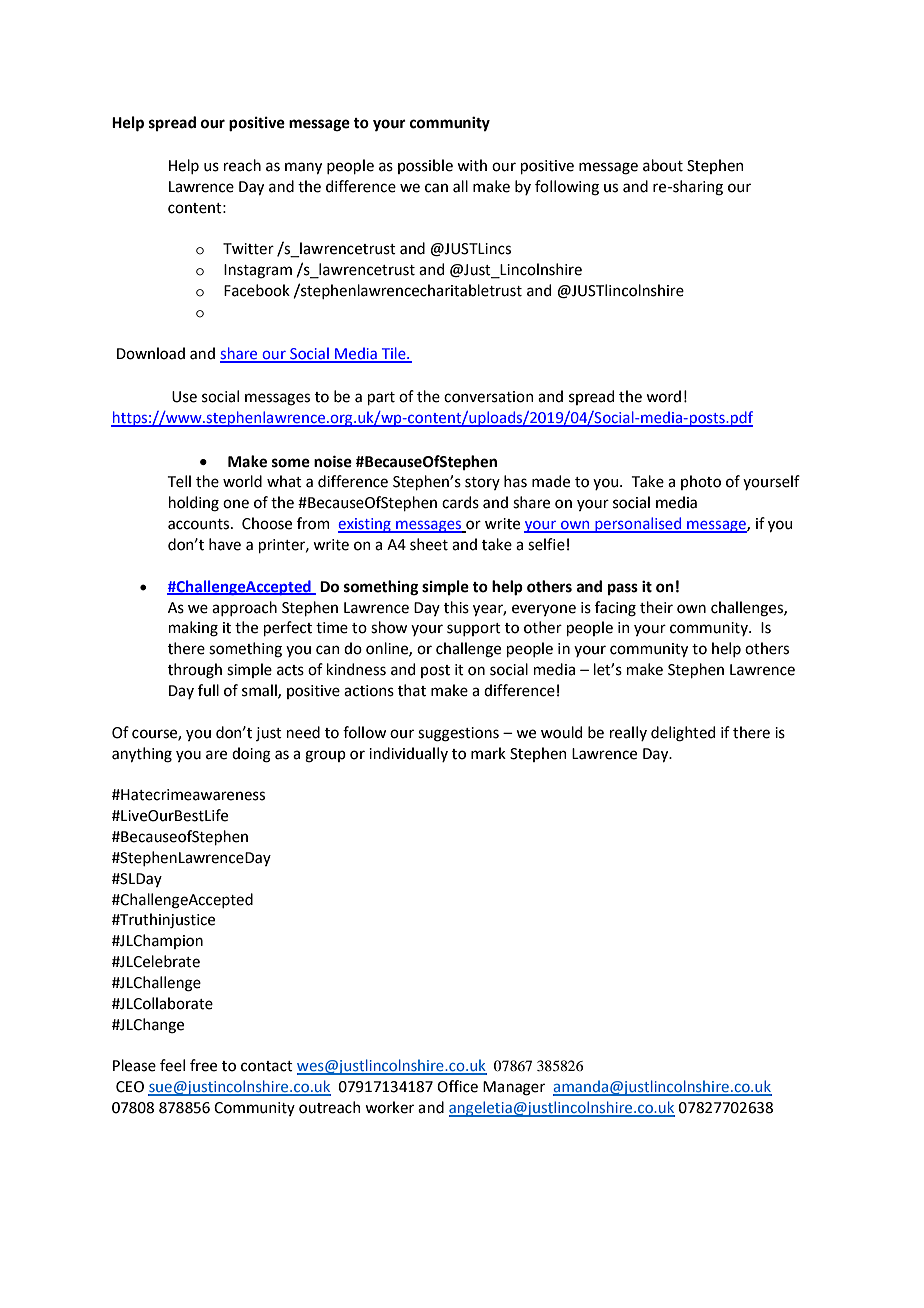 The width and height of the screenshot is (924, 1308). What do you see at coordinates (615, 609) in the screenshot?
I see `facing` at bounding box center [615, 609].
